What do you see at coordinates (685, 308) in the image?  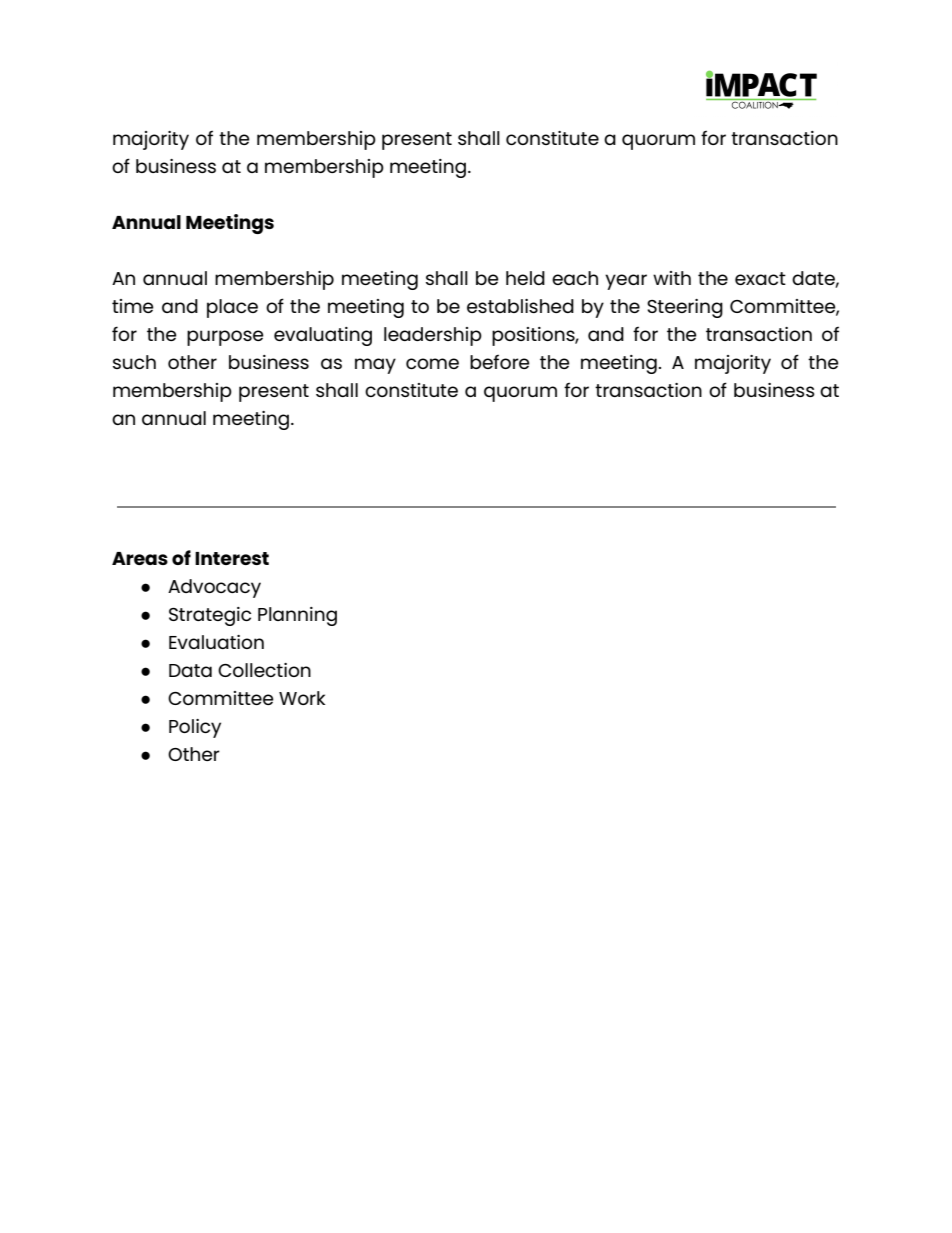 I see `Steering` at bounding box center [685, 308].
